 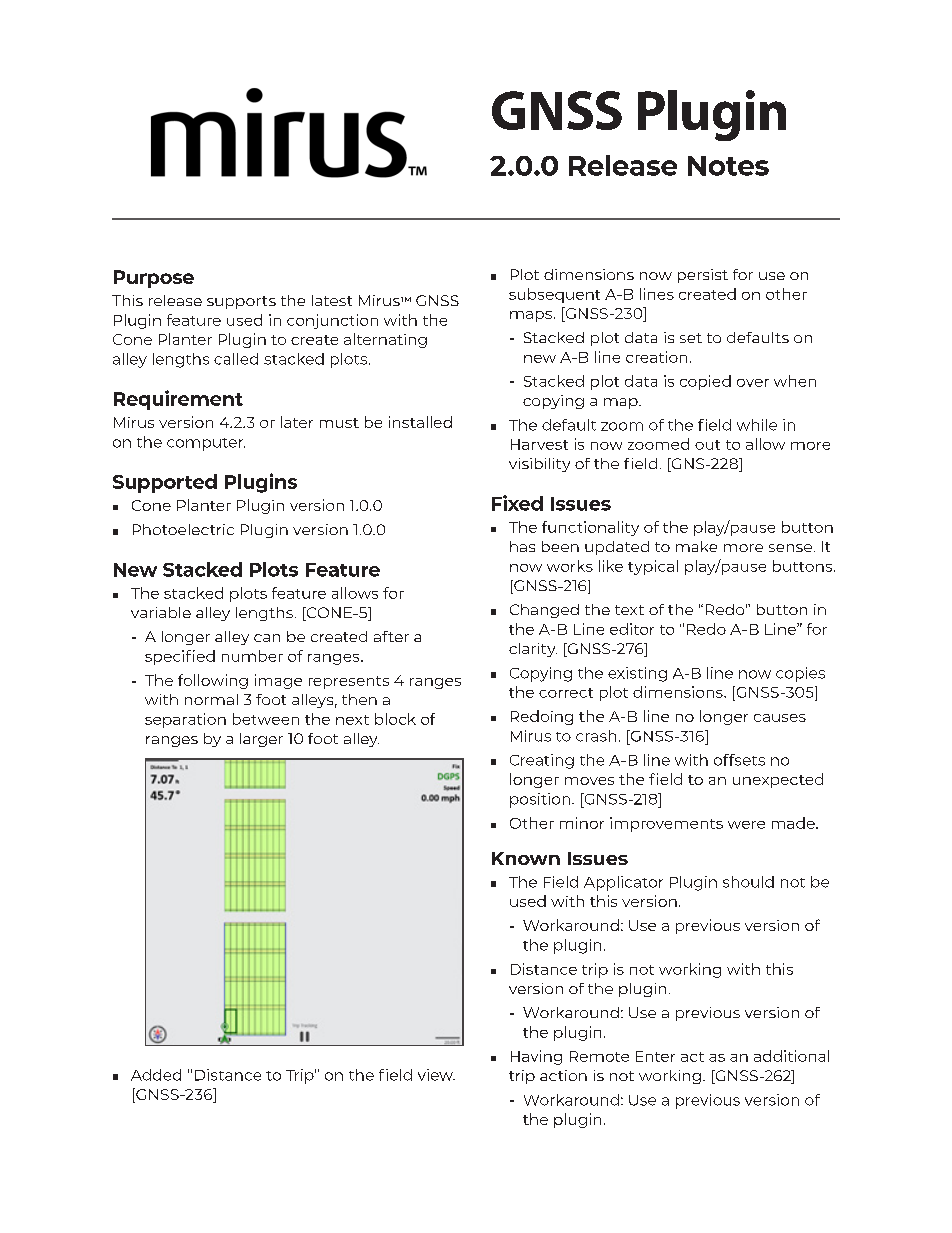 I want to click on larger, so click(x=261, y=740).
